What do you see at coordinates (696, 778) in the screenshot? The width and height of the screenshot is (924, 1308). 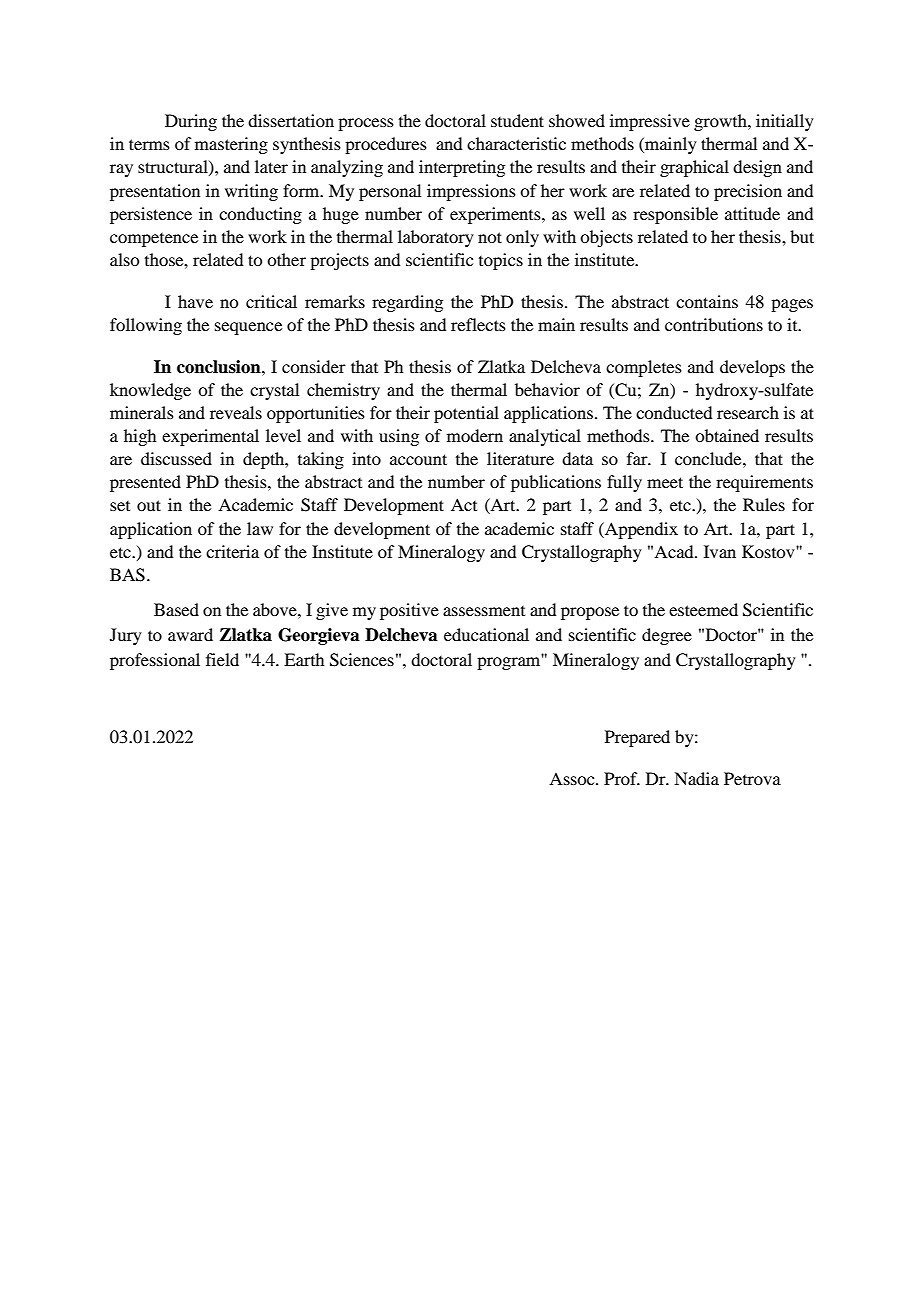 I see `Nadia` at bounding box center [696, 778].
